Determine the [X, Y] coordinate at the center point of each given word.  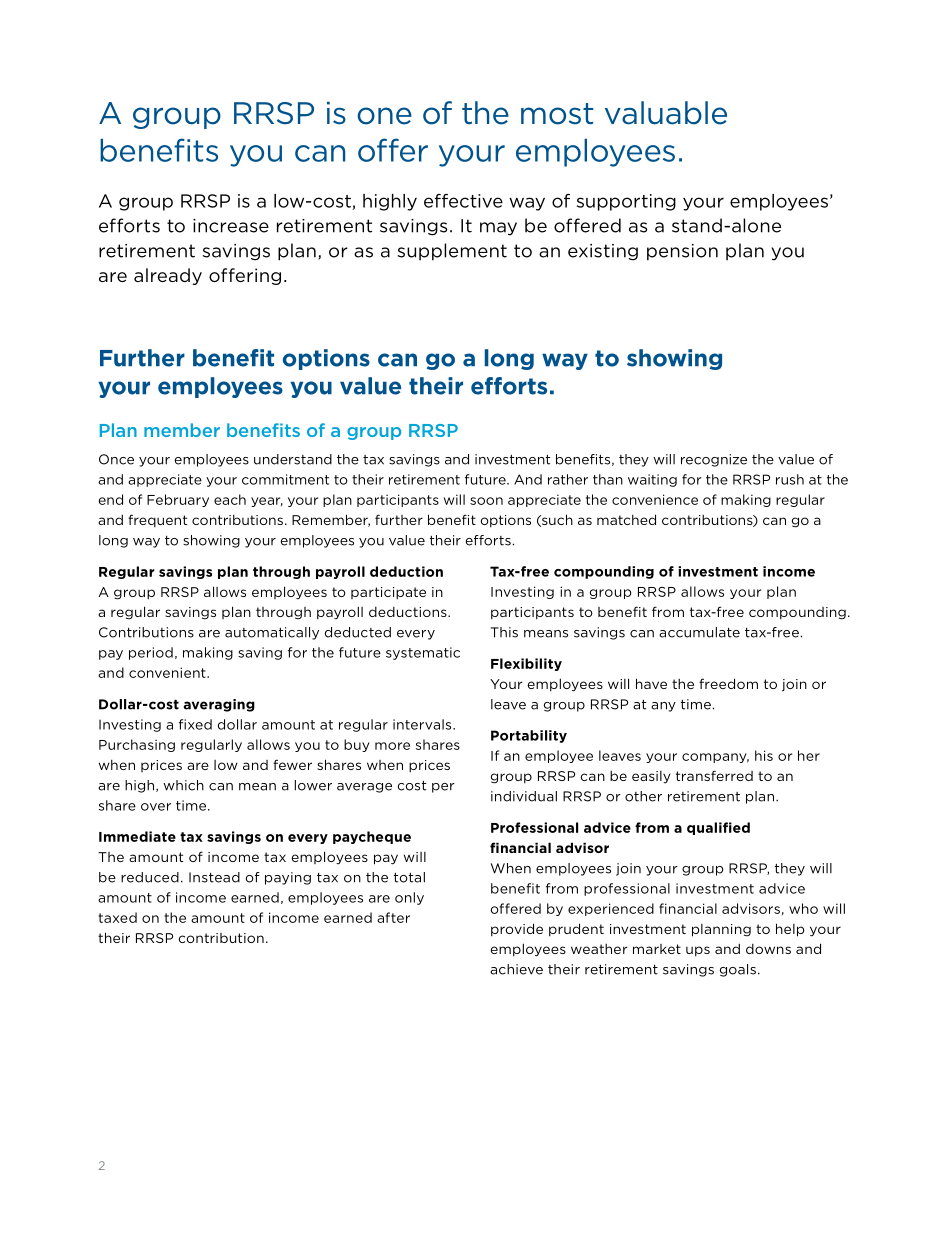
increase [231, 226]
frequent [157, 520]
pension [682, 252]
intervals [423, 724]
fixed [195, 724]
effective [463, 201]
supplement [452, 252]
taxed [117, 917]
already [168, 276]
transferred [714, 775]
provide [517, 930]
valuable [666, 113]
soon [486, 501]
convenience [655, 499]
